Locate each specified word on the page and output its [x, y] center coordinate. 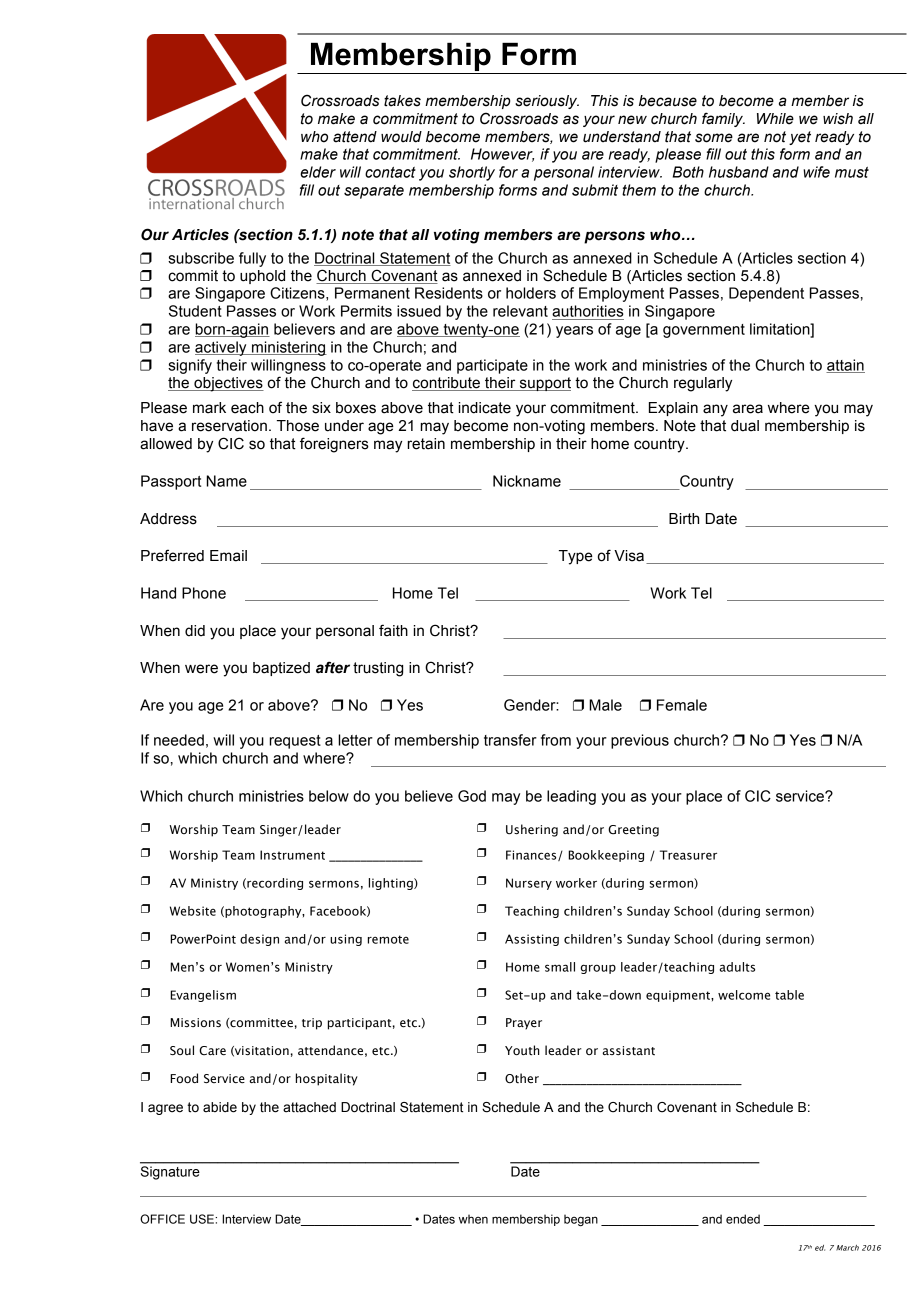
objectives [228, 384]
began [581, 1220]
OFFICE [162, 1219]
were [201, 669]
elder [318, 172]
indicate [485, 408]
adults [737, 967]
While [775, 119]
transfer [510, 740]
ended [743, 1219]
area [748, 409]
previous [640, 741]
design [259, 940]
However [502, 155]
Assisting [532, 940]
